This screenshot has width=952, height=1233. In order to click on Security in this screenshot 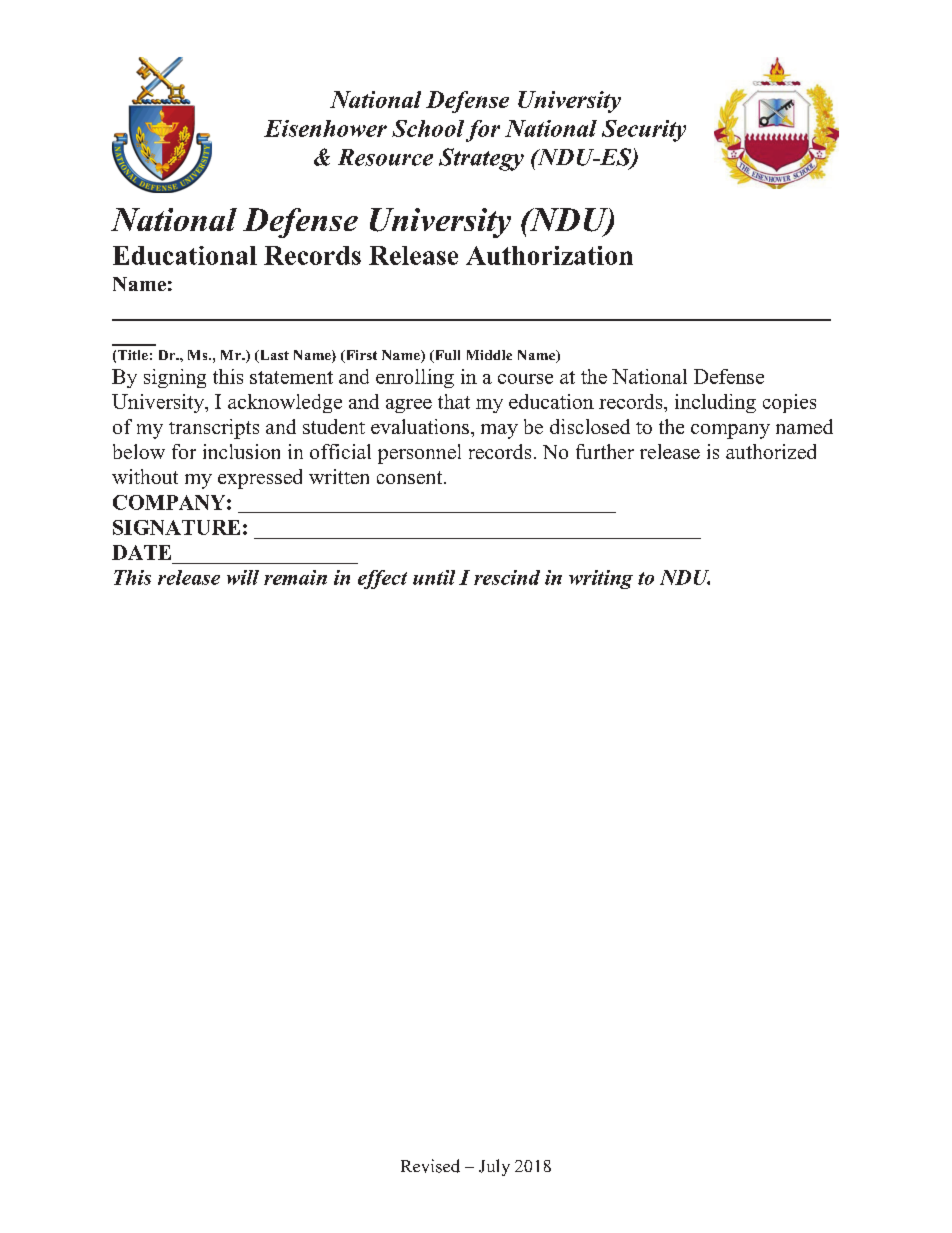, I will do `click(644, 131)`.
